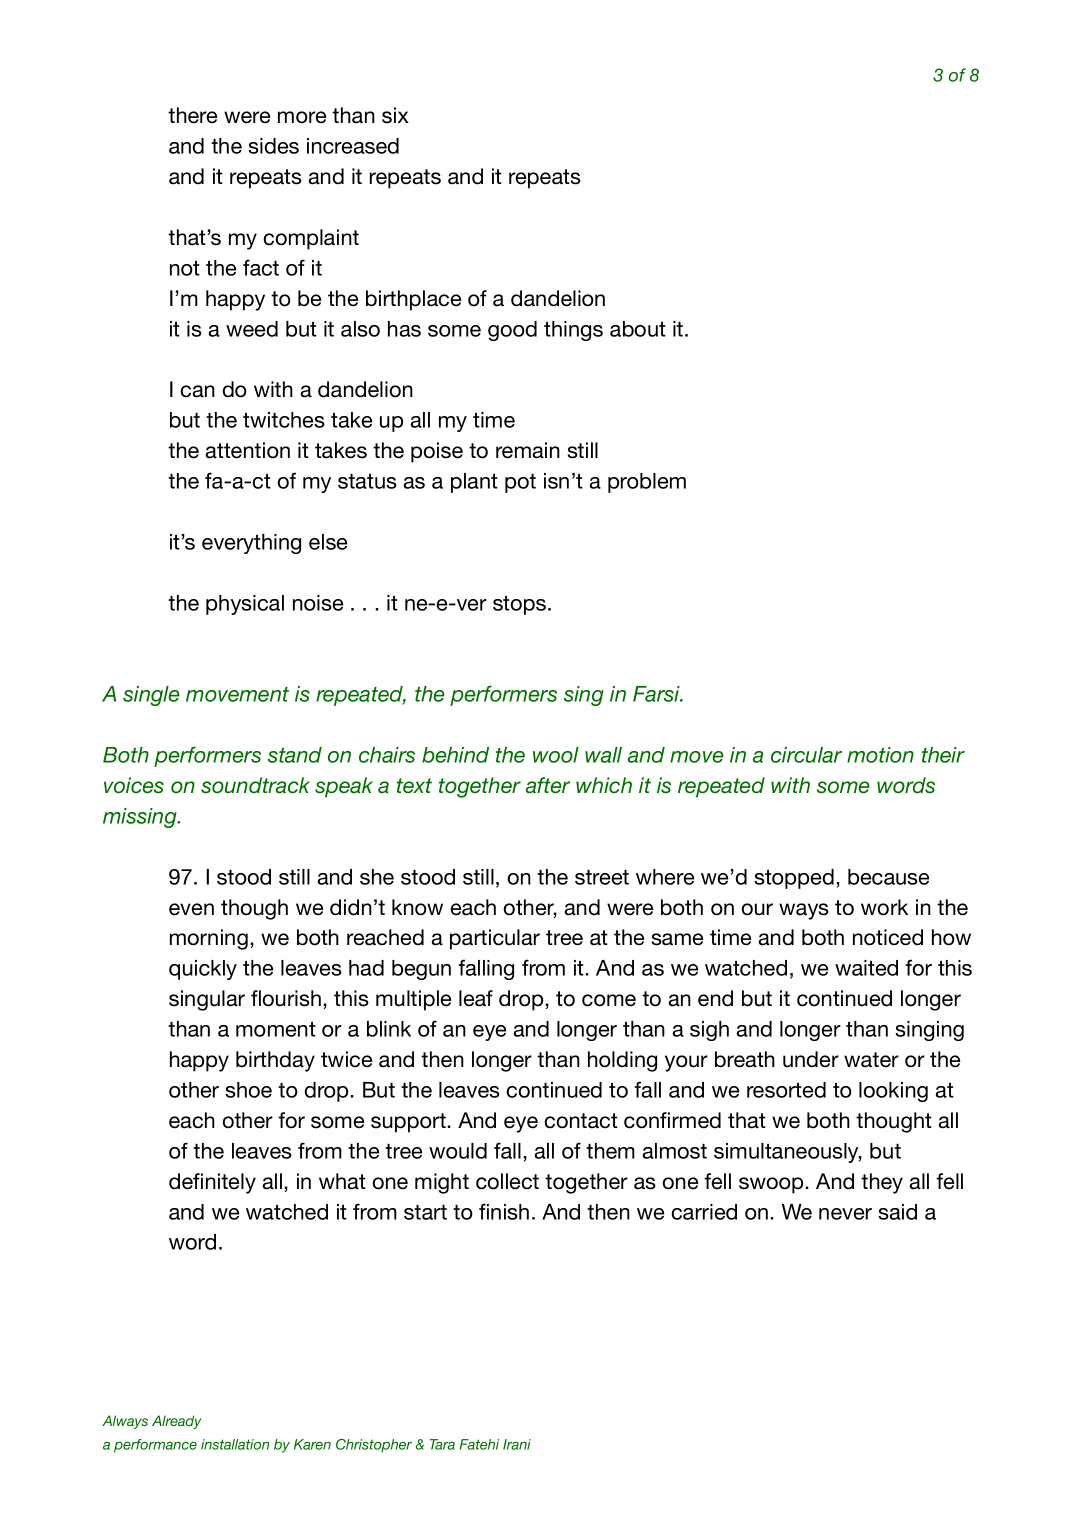  Describe the element at coordinates (255, 785) in the screenshot. I see `soundtrack` at that location.
